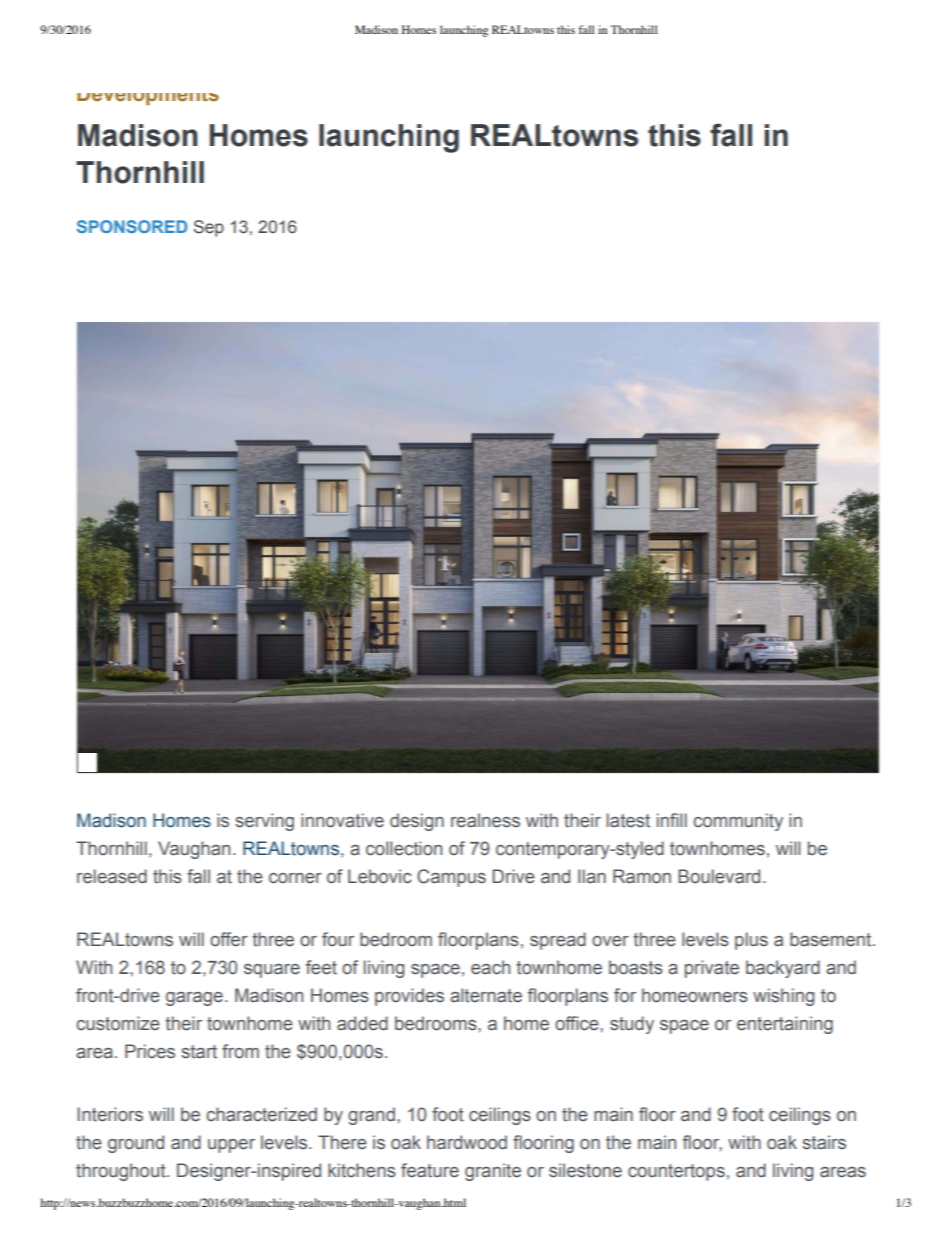 Image resolution: width=952 pixels, height=1233 pixels. Describe the element at coordinates (264, 822) in the screenshot. I see `serving` at that location.
